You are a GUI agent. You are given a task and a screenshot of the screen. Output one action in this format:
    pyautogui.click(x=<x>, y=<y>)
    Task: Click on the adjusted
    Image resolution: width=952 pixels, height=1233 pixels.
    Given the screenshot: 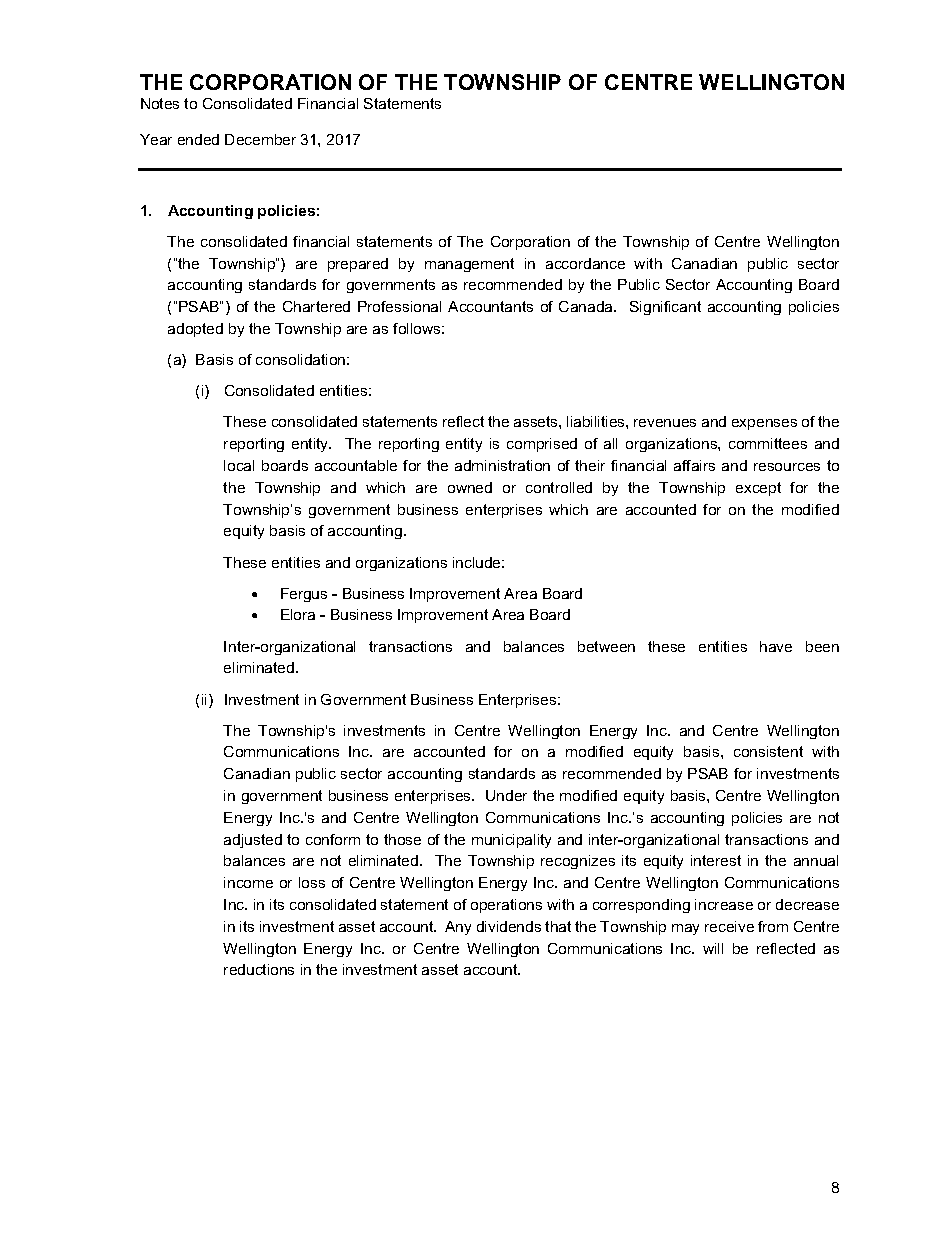 What is the action you would take?
    pyautogui.click(x=253, y=841)
